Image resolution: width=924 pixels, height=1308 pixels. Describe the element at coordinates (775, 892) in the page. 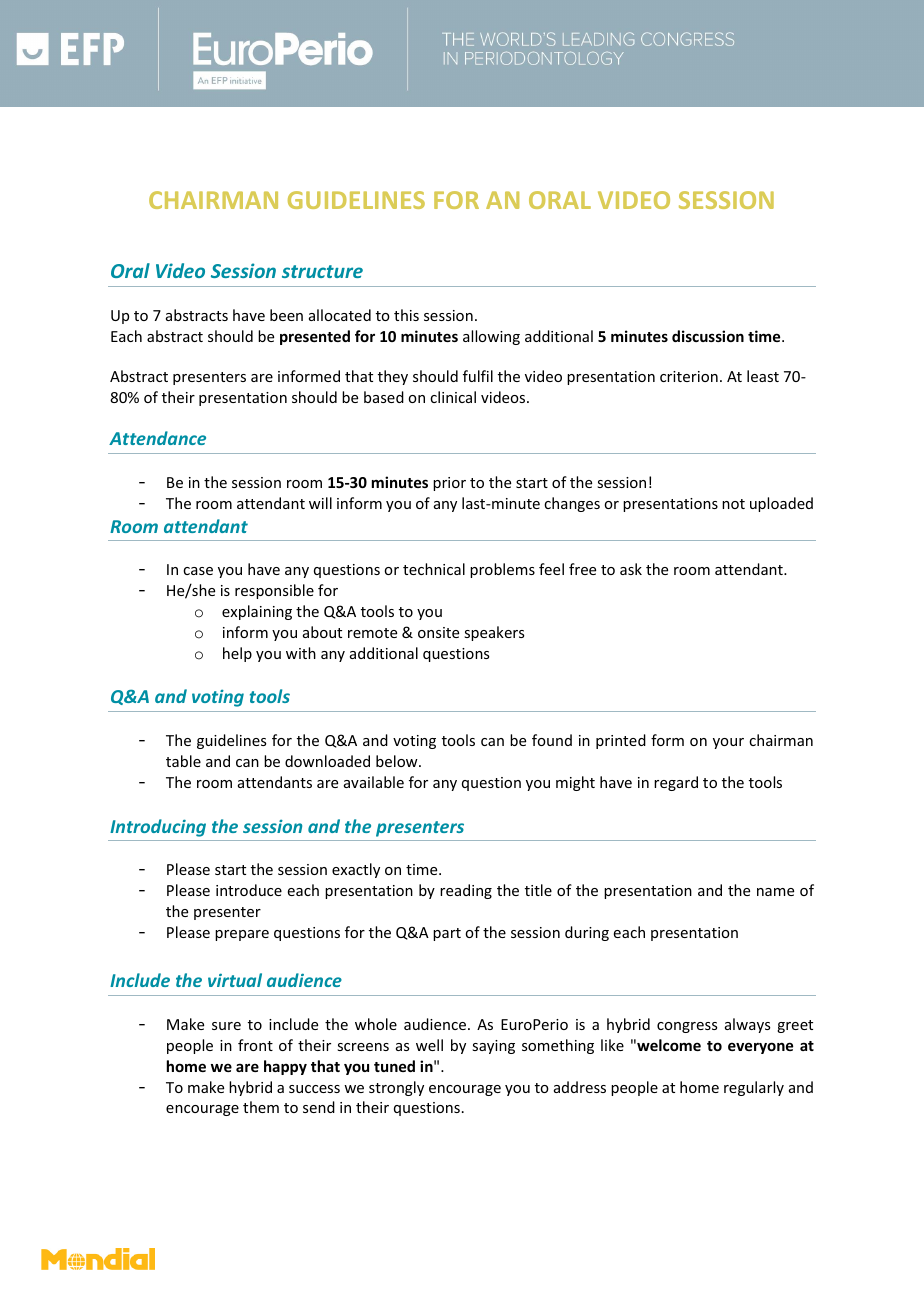

I see `name` at that location.
